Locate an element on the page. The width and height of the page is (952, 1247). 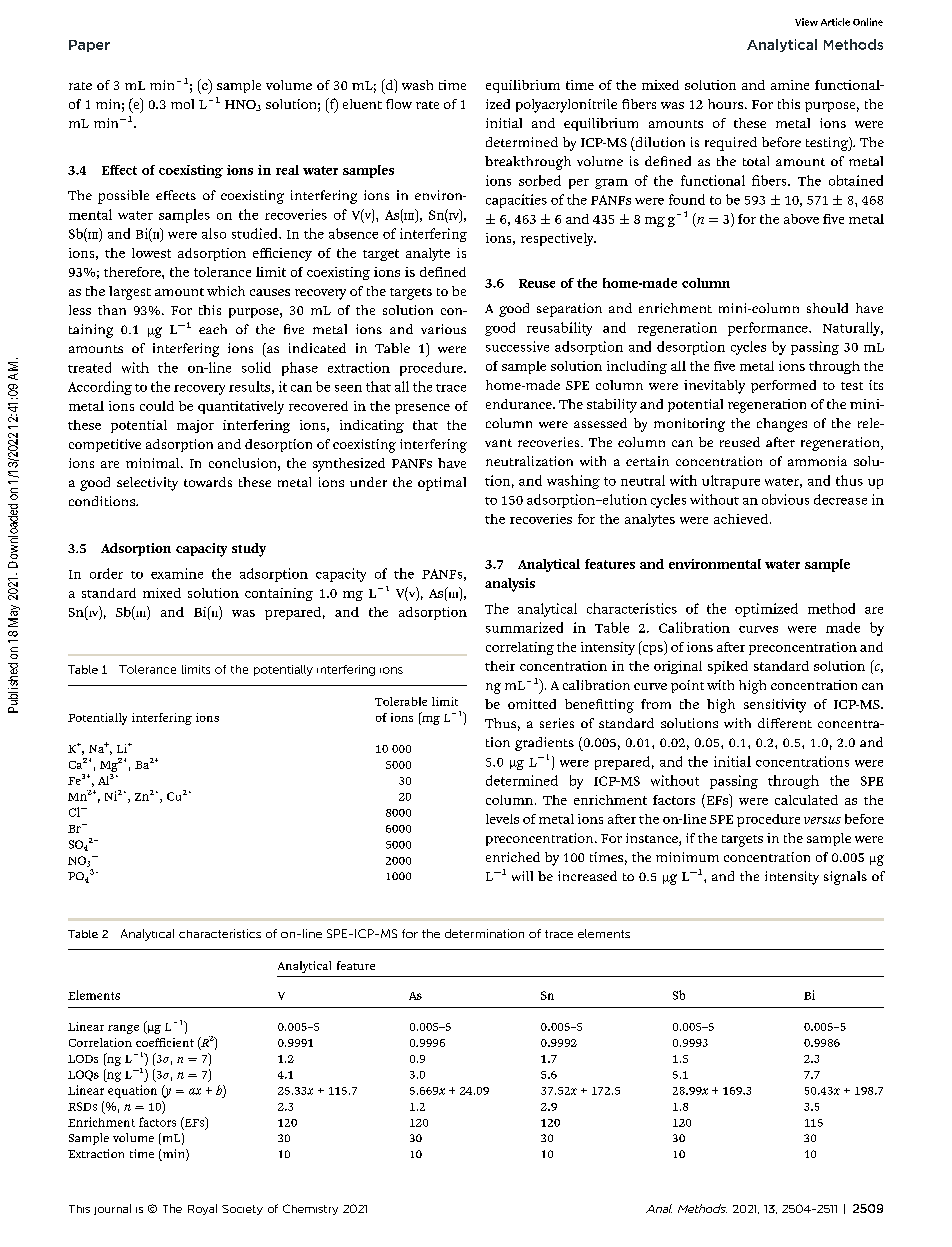
order is located at coordinates (106, 573).
